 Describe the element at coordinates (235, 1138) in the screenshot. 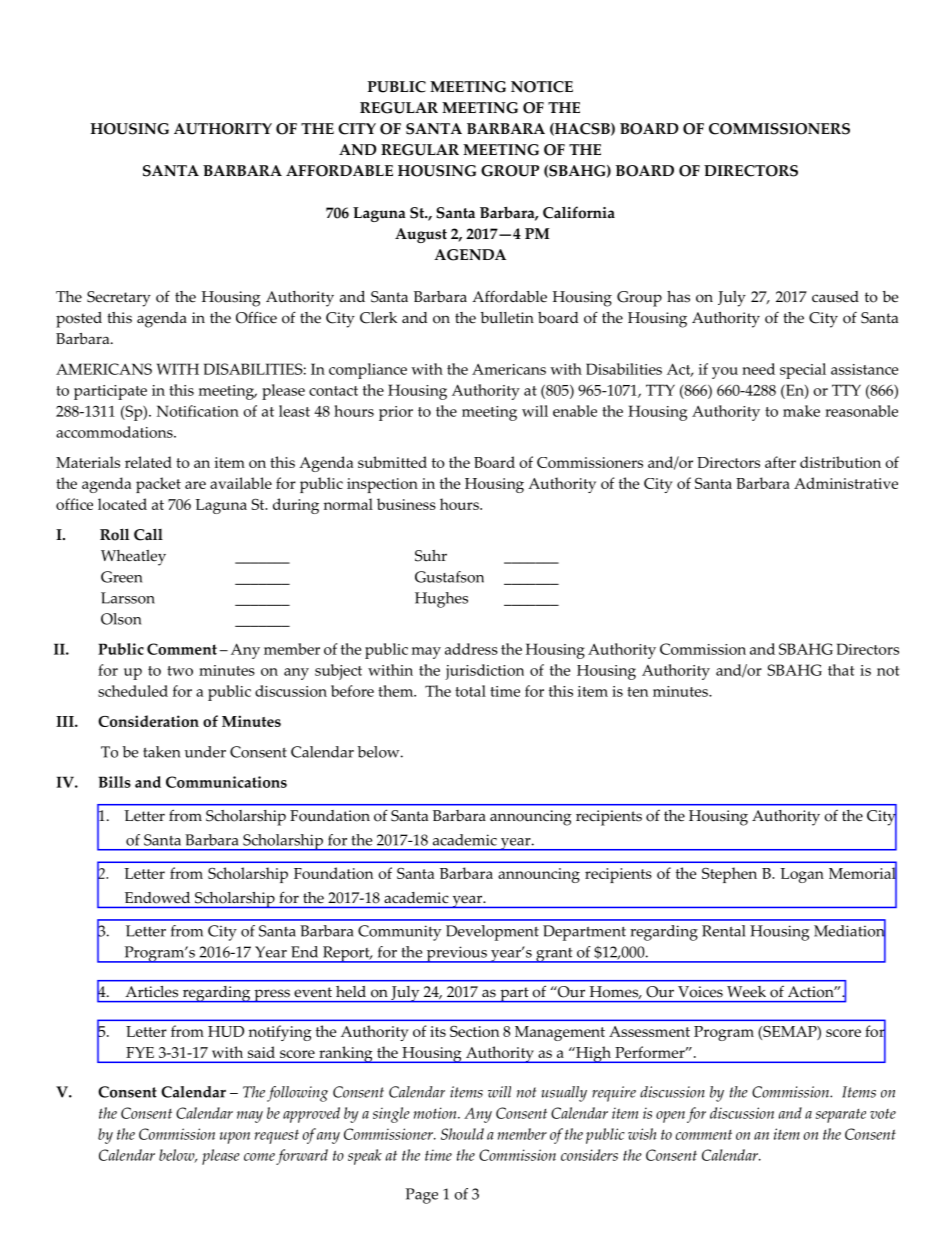

I see `upon` at that location.
